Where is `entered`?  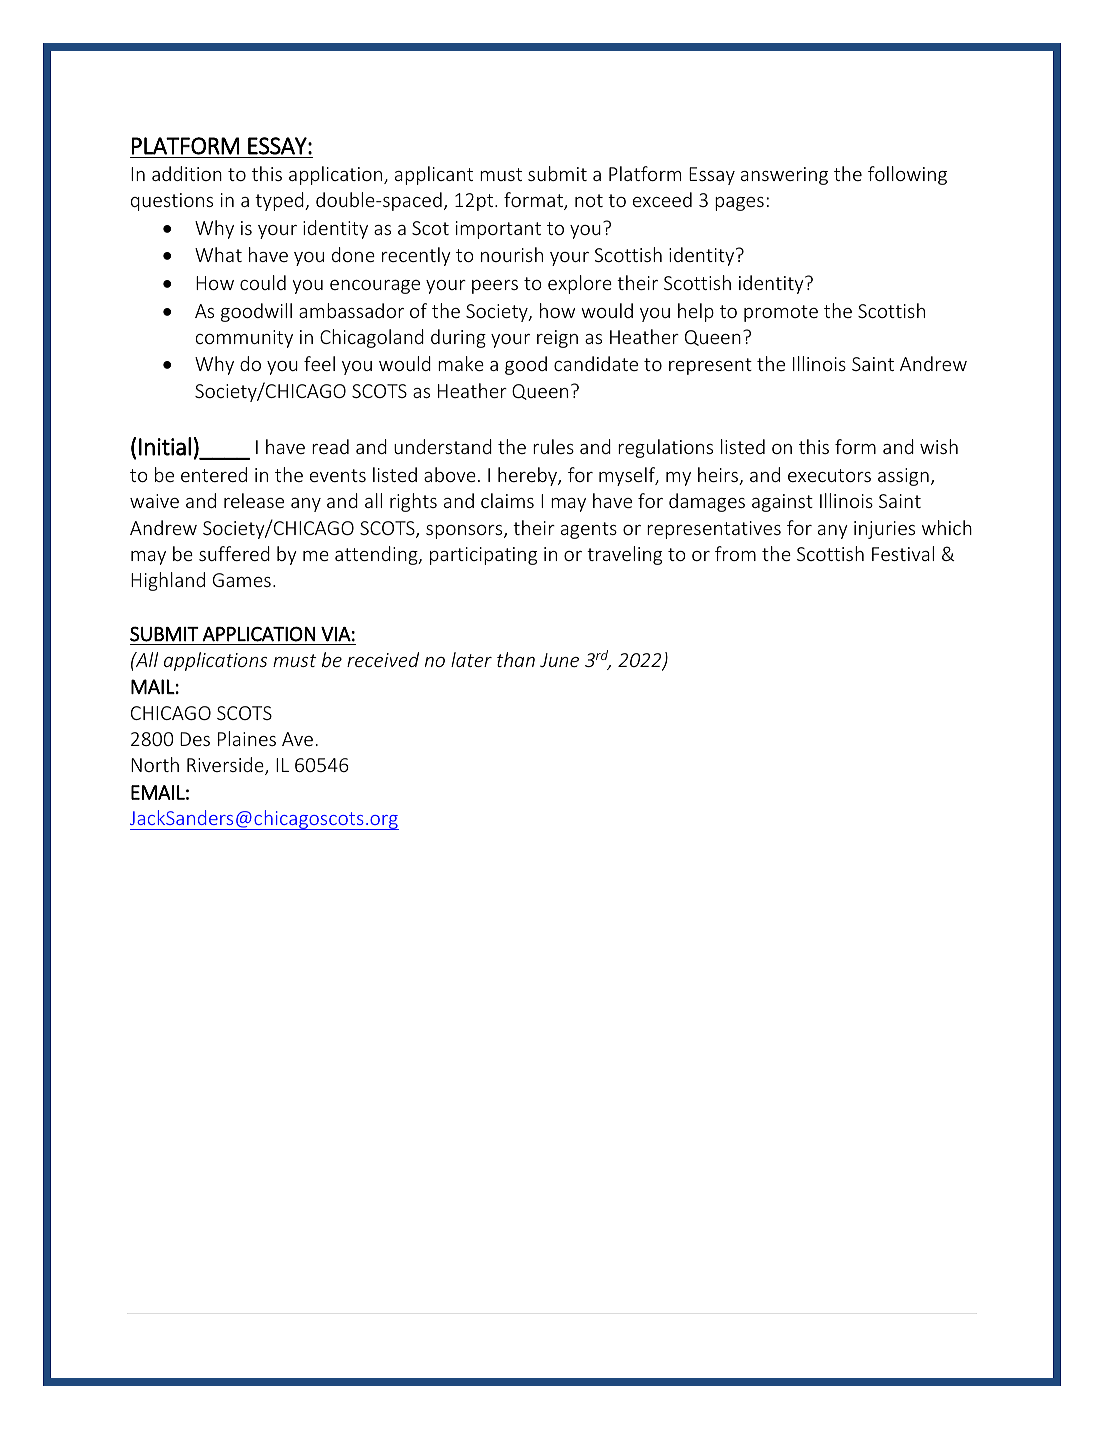
entered is located at coordinates (214, 474).
